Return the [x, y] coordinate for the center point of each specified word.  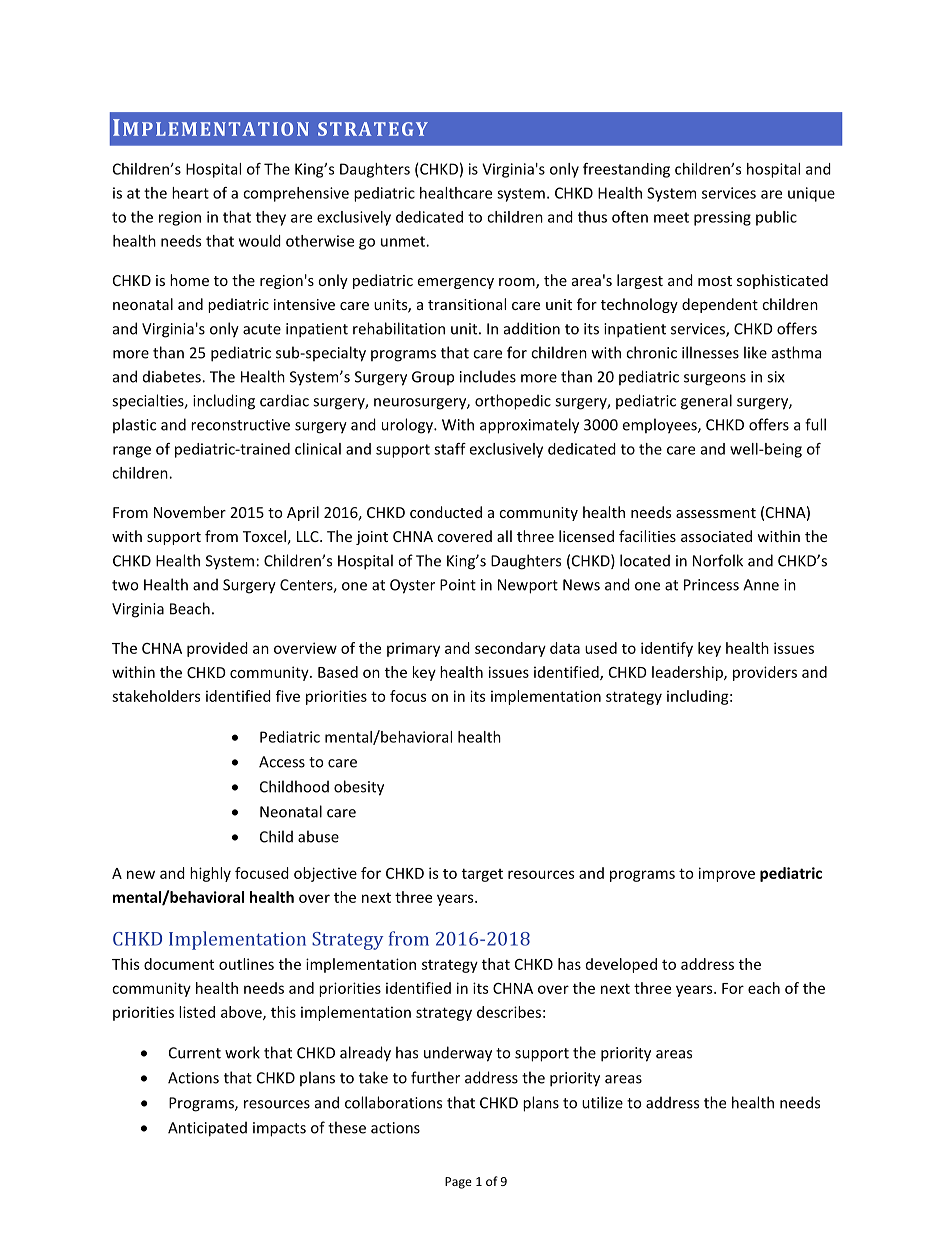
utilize [602, 1102]
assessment [716, 513]
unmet [404, 241]
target [482, 875]
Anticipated [207, 1129]
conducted [446, 512]
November [190, 512]
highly [210, 874]
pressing [722, 218]
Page [458, 1183]
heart [190, 193]
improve [727, 874]
